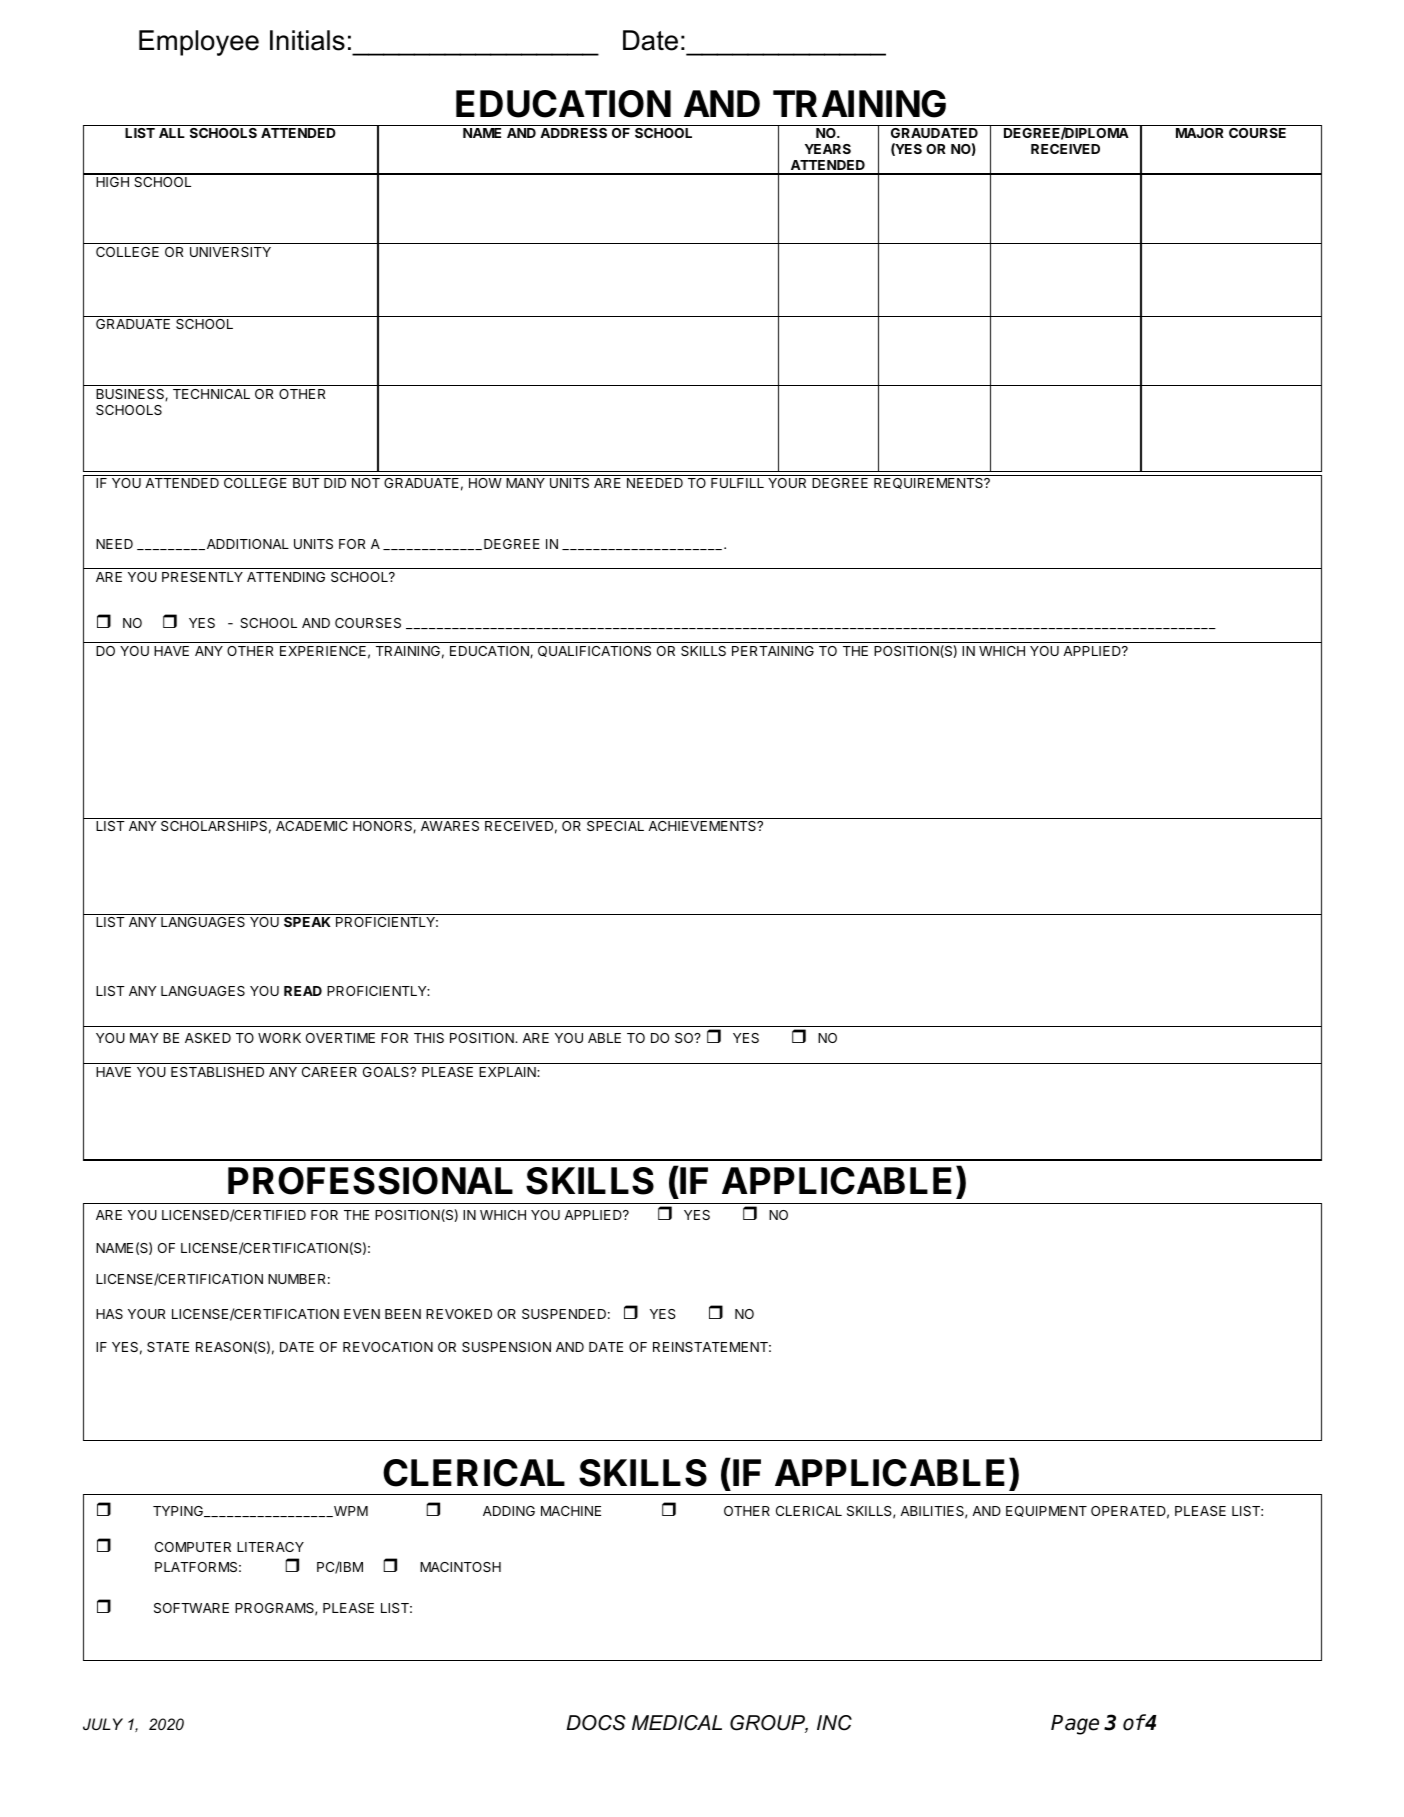 This screenshot has width=1404, height=1817. I want to click on SPECIAL, so click(615, 826).
